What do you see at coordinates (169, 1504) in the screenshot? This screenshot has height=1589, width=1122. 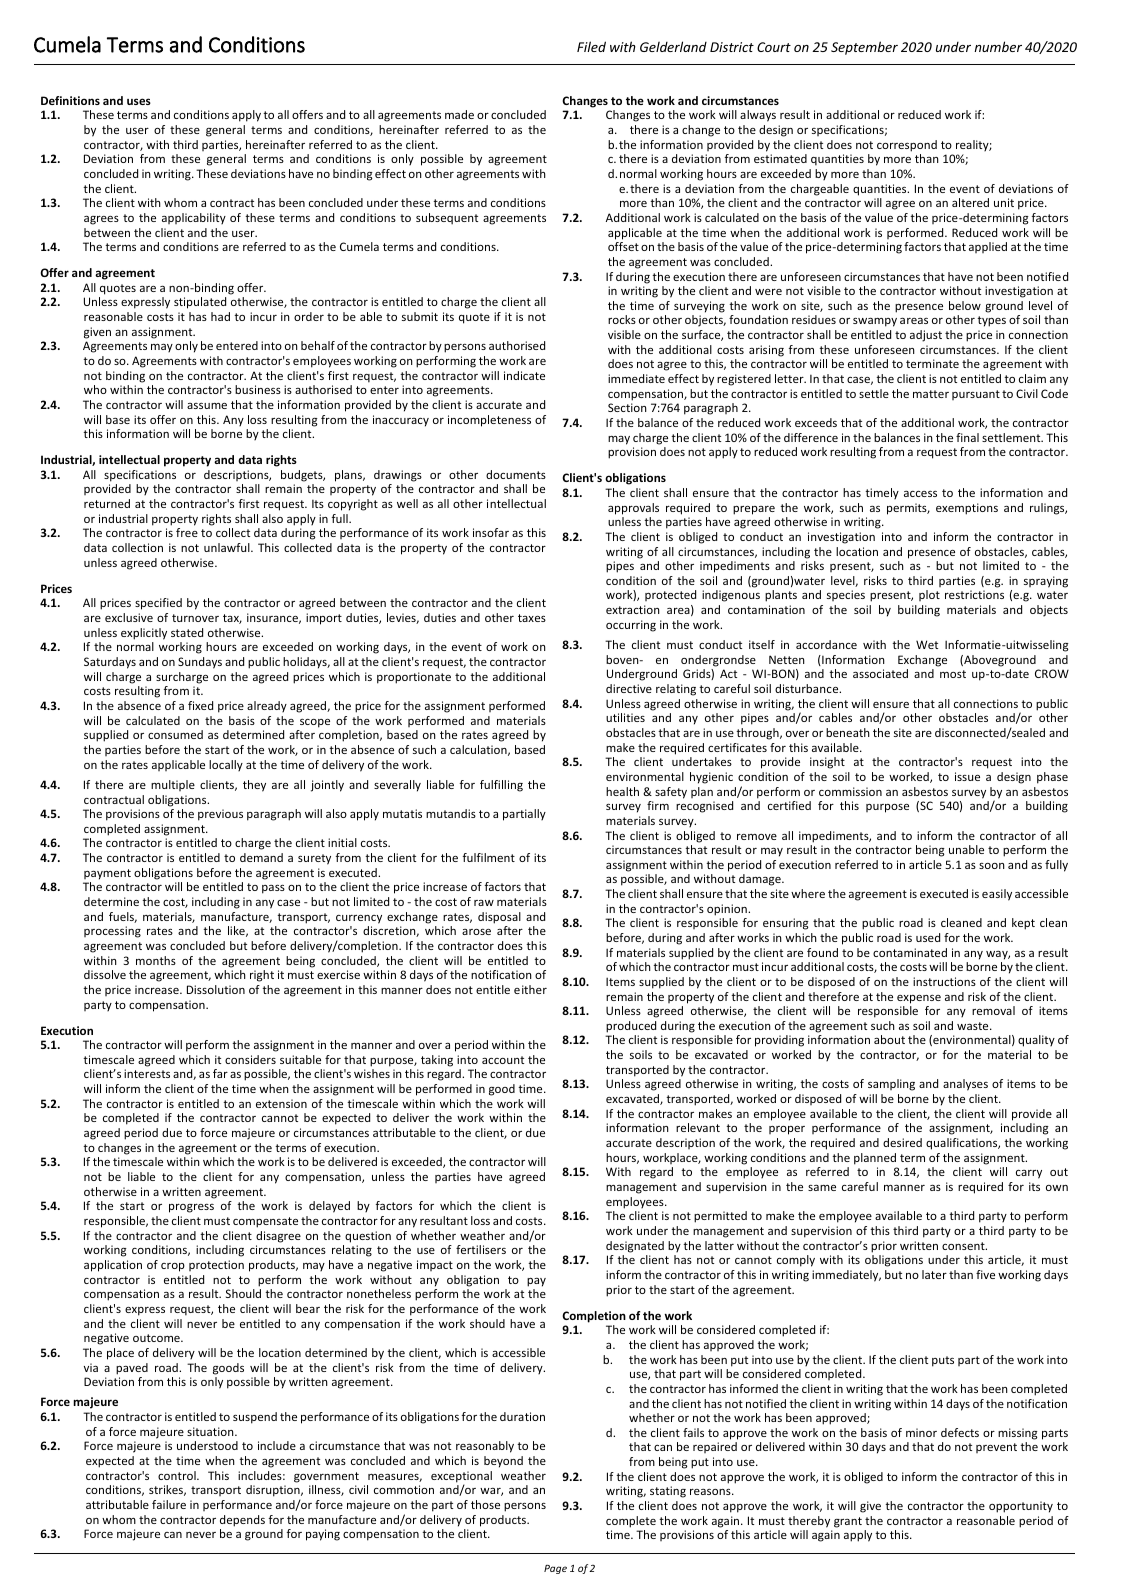 I see `failure` at bounding box center [169, 1504].
